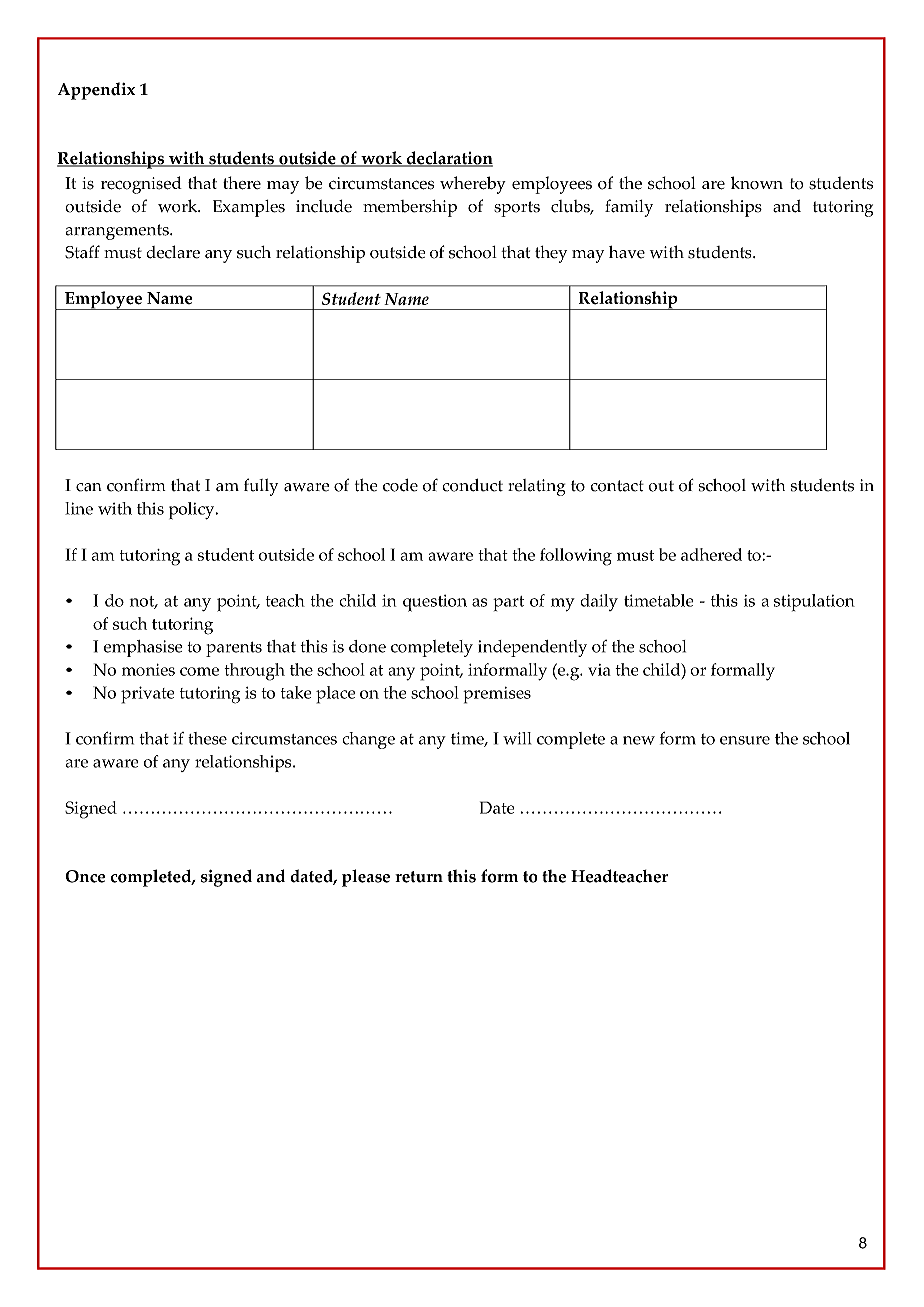 The width and height of the screenshot is (924, 1307). What do you see at coordinates (448, 159) in the screenshot?
I see `declaration` at bounding box center [448, 159].
